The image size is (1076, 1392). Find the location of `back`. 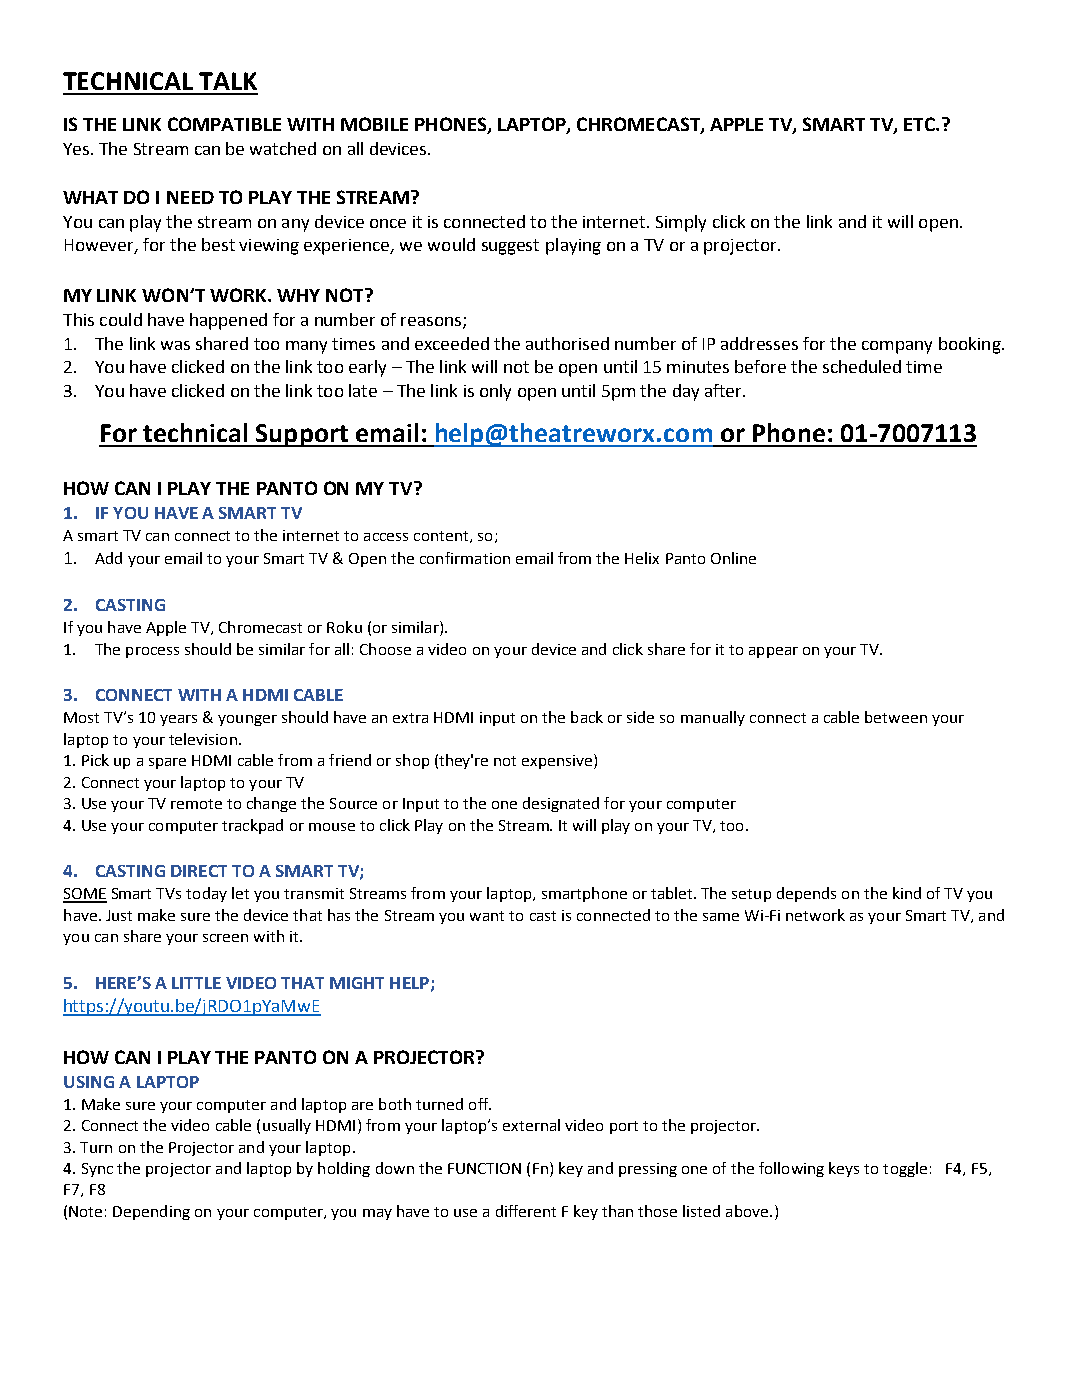

back is located at coordinates (587, 717).
